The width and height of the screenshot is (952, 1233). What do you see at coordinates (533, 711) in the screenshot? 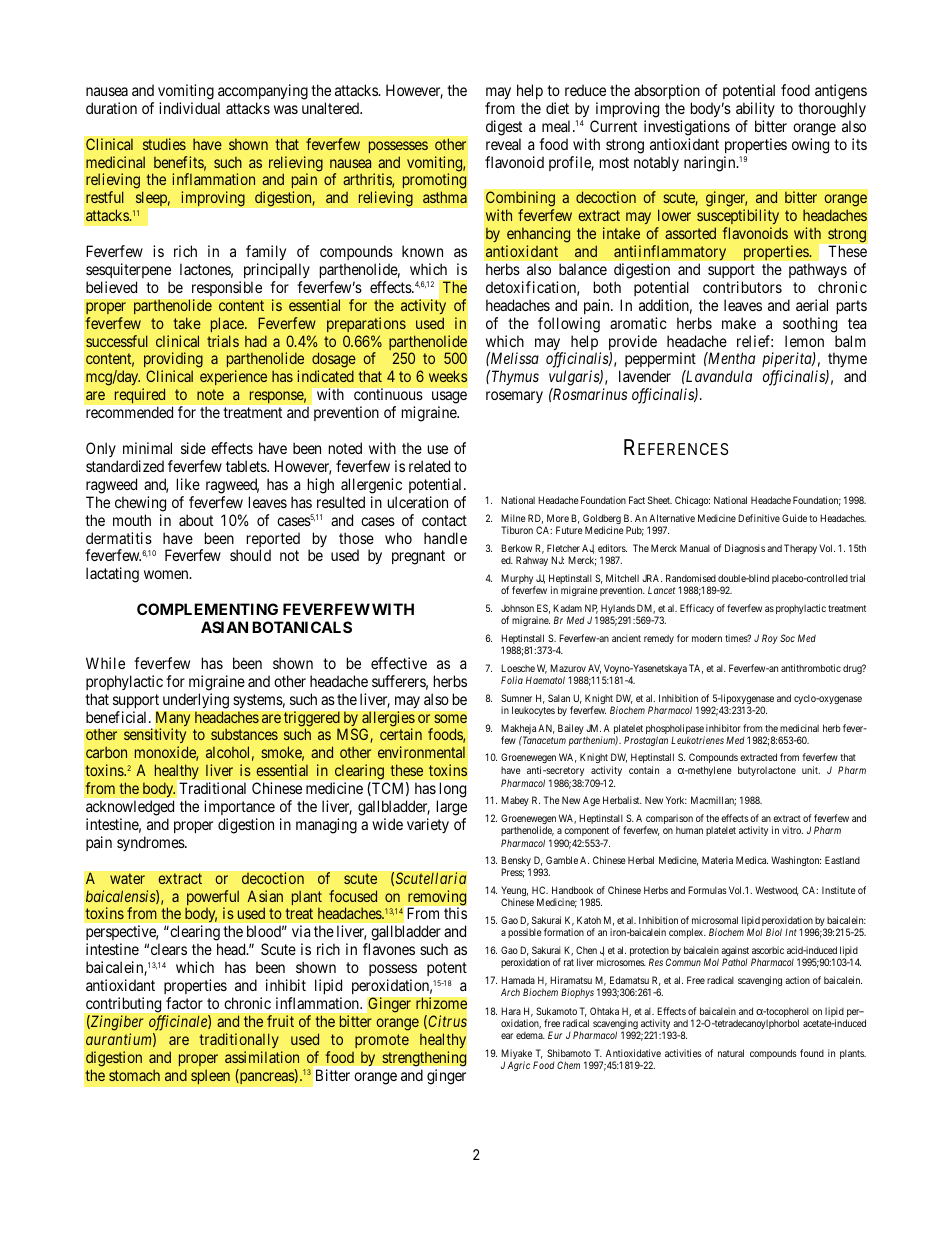
I see `leukocytes` at bounding box center [533, 711].
